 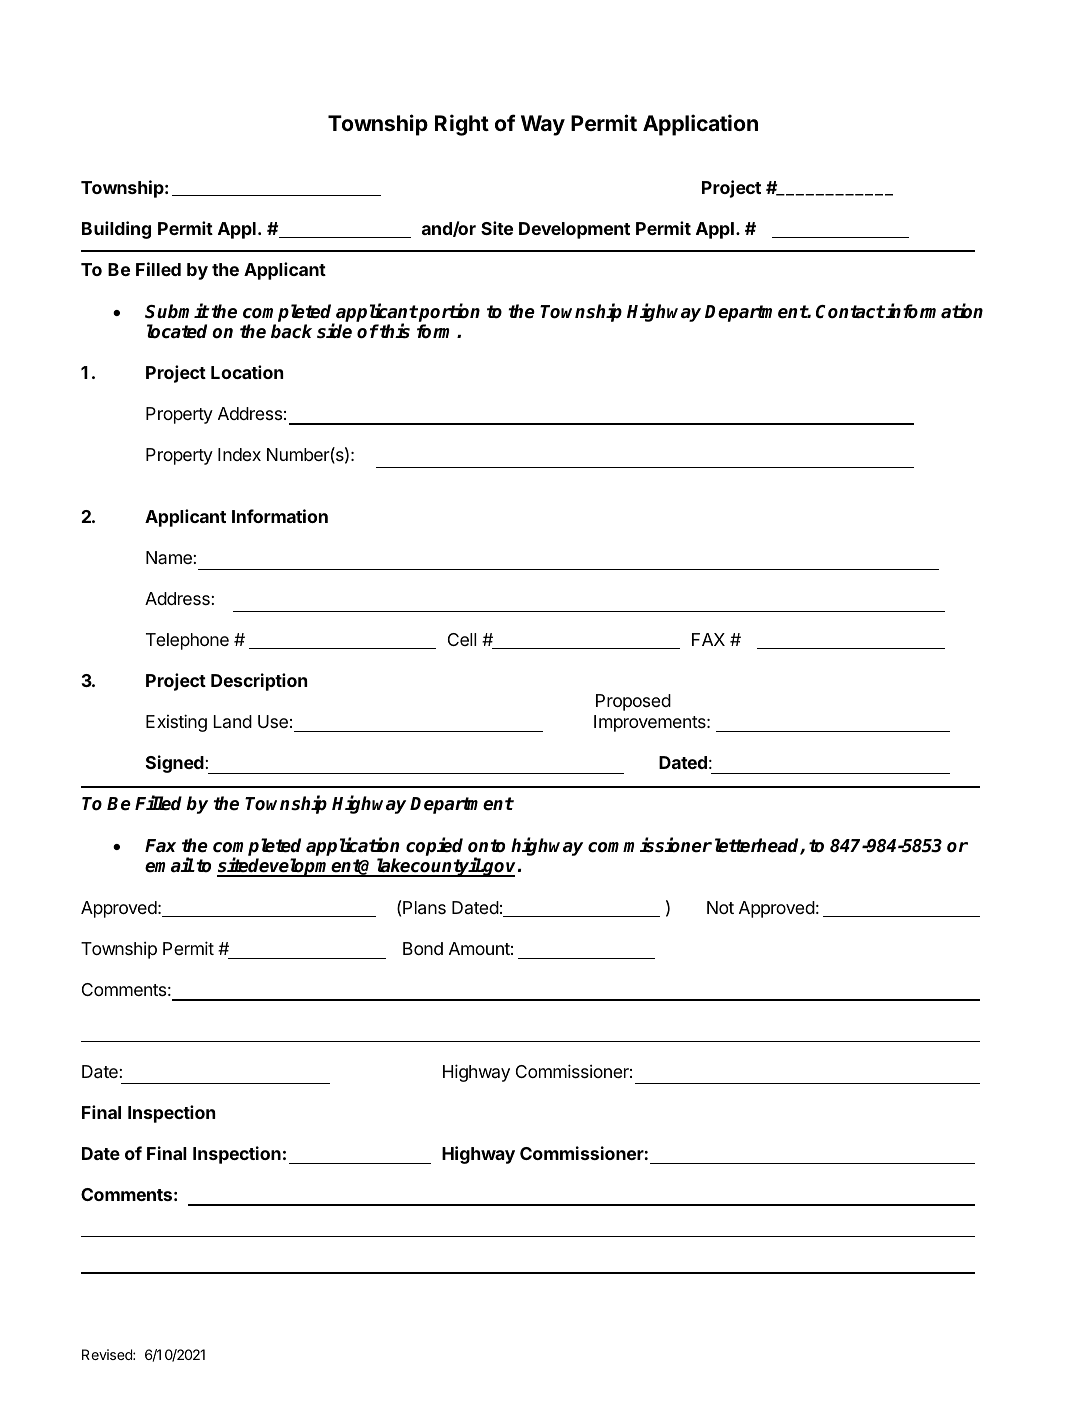 I want to click on portion, so click(x=448, y=314).
